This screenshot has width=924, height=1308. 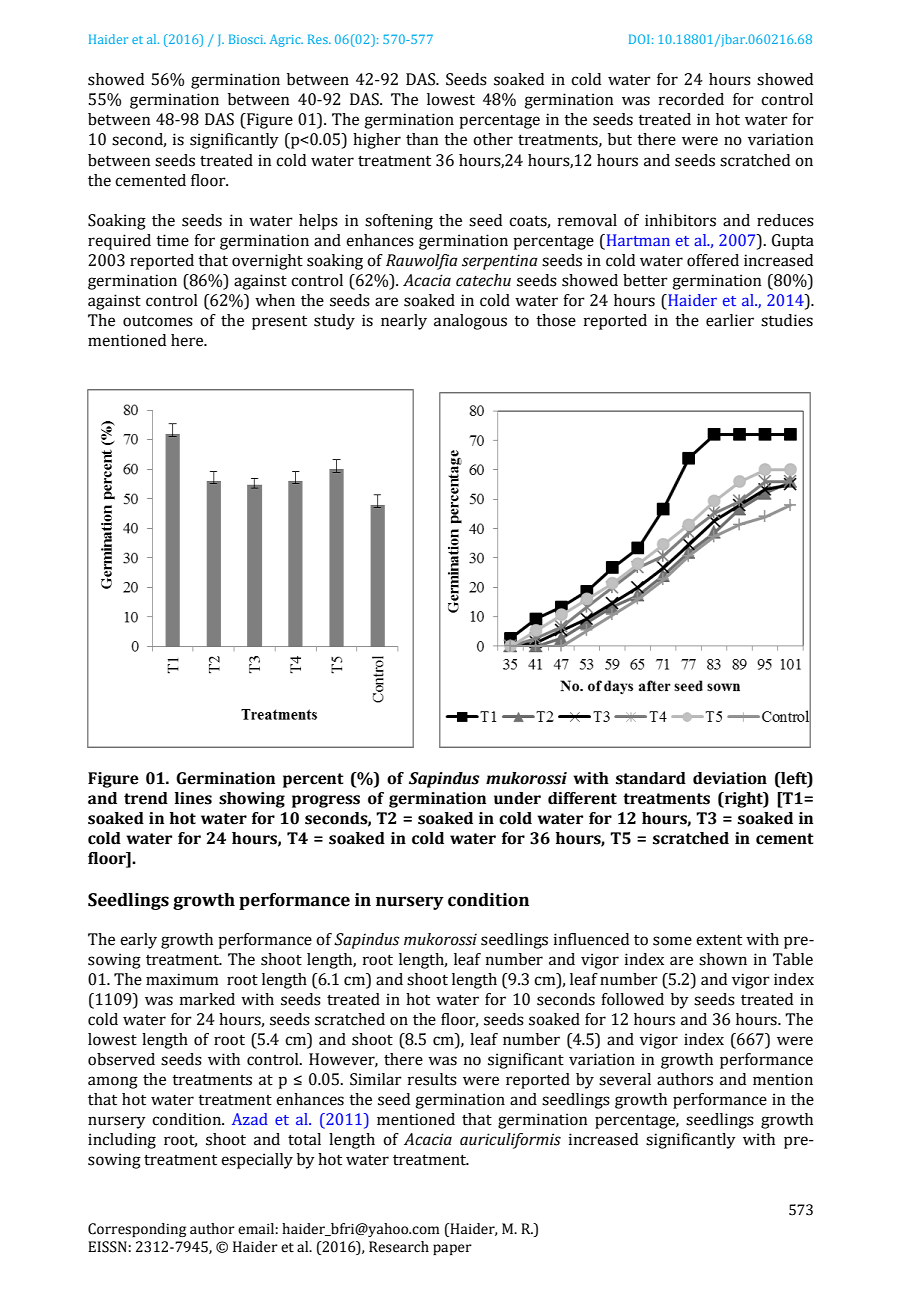 What do you see at coordinates (158, 321) in the screenshot?
I see `outcomes` at bounding box center [158, 321].
